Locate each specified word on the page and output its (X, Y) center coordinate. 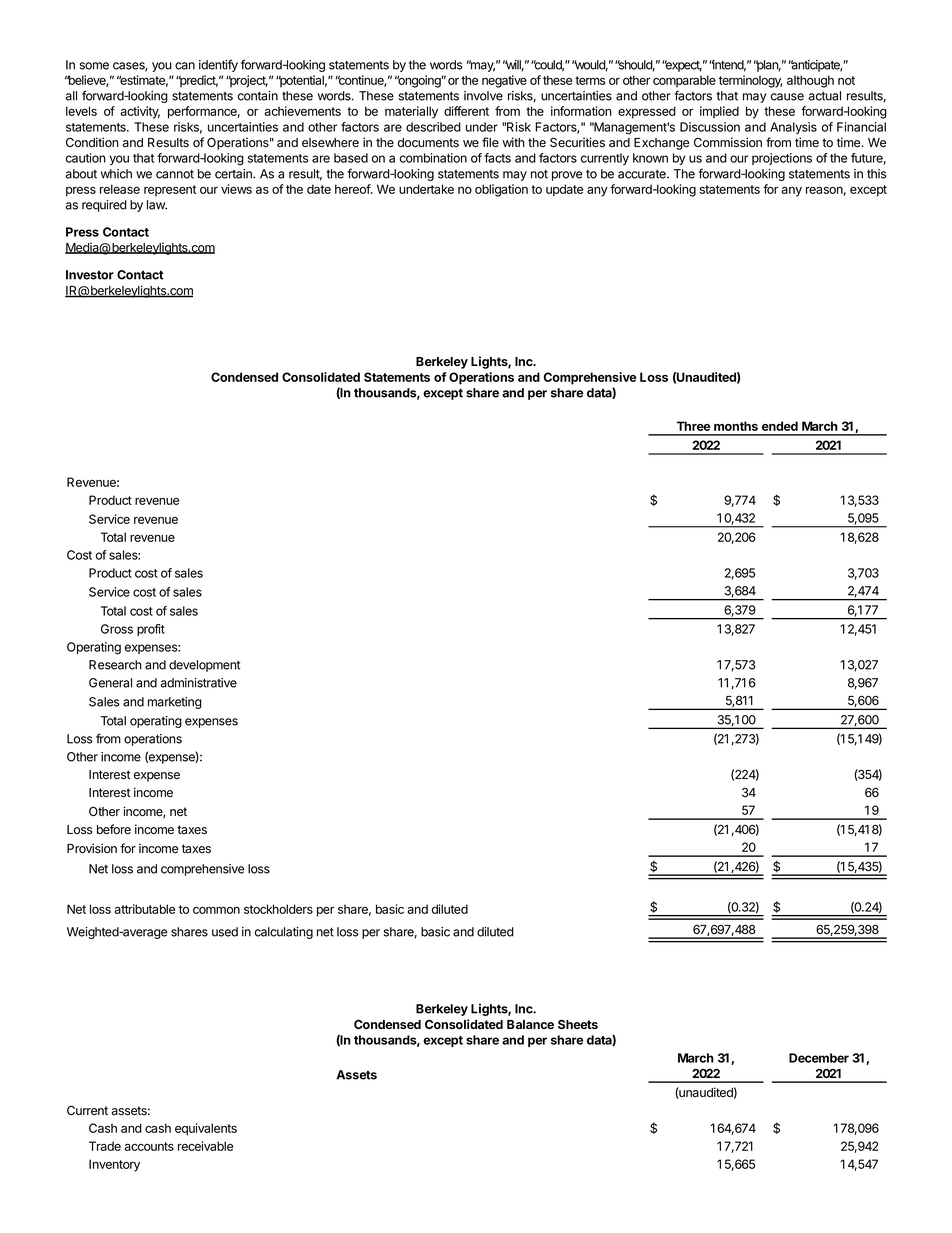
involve (483, 96)
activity (140, 112)
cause (787, 97)
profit (151, 630)
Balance (530, 1024)
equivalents (206, 1129)
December (819, 1058)
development (204, 666)
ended (780, 426)
